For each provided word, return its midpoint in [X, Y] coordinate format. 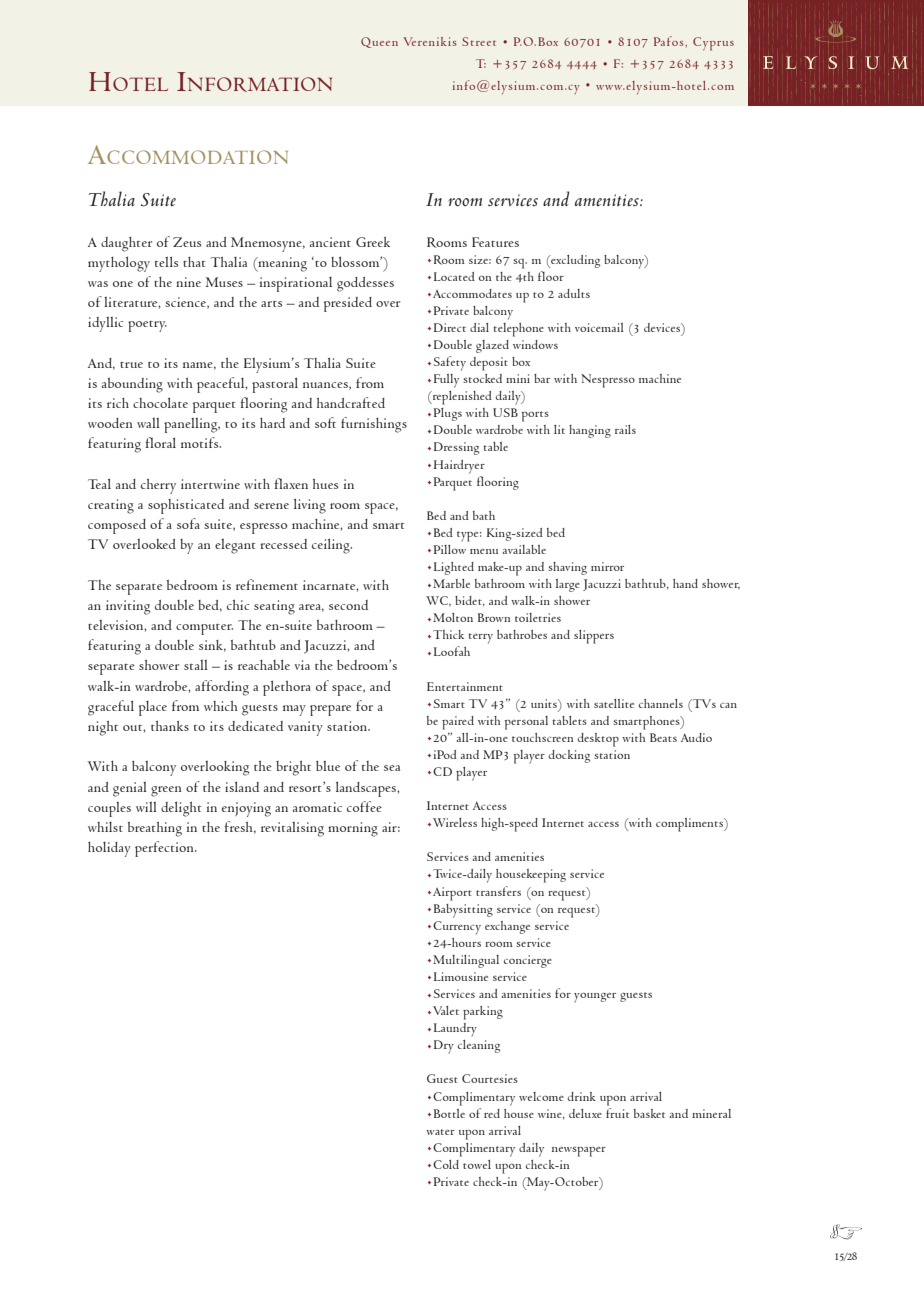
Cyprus [713, 44]
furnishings [374, 425]
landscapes [367, 789]
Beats [663, 737]
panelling [192, 425]
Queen [379, 42]
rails [625, 429]
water [440, 1132]
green [166, 791]
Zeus [187, 242]
